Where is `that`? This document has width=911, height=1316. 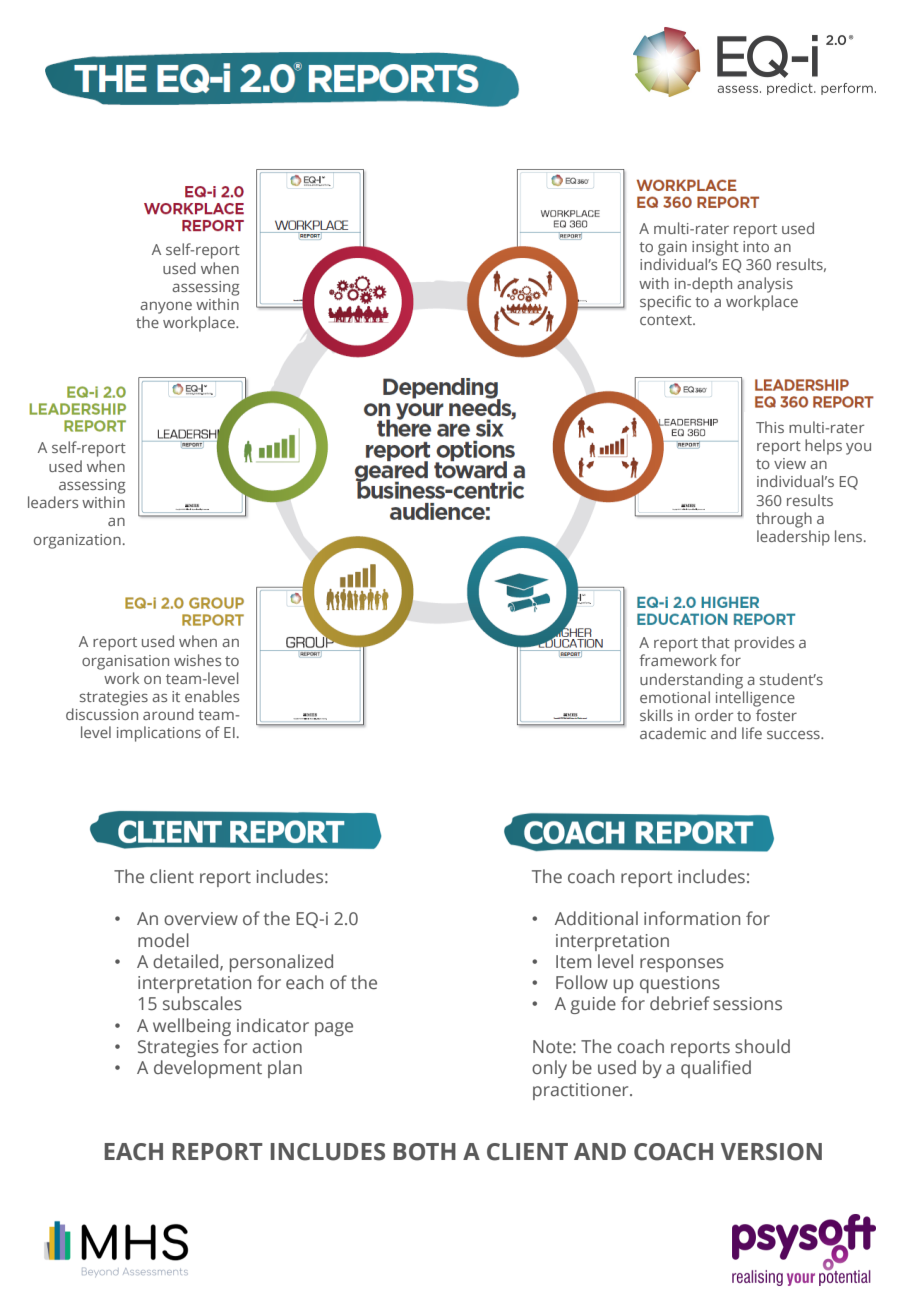
that is located at coordinates (715, 642).
